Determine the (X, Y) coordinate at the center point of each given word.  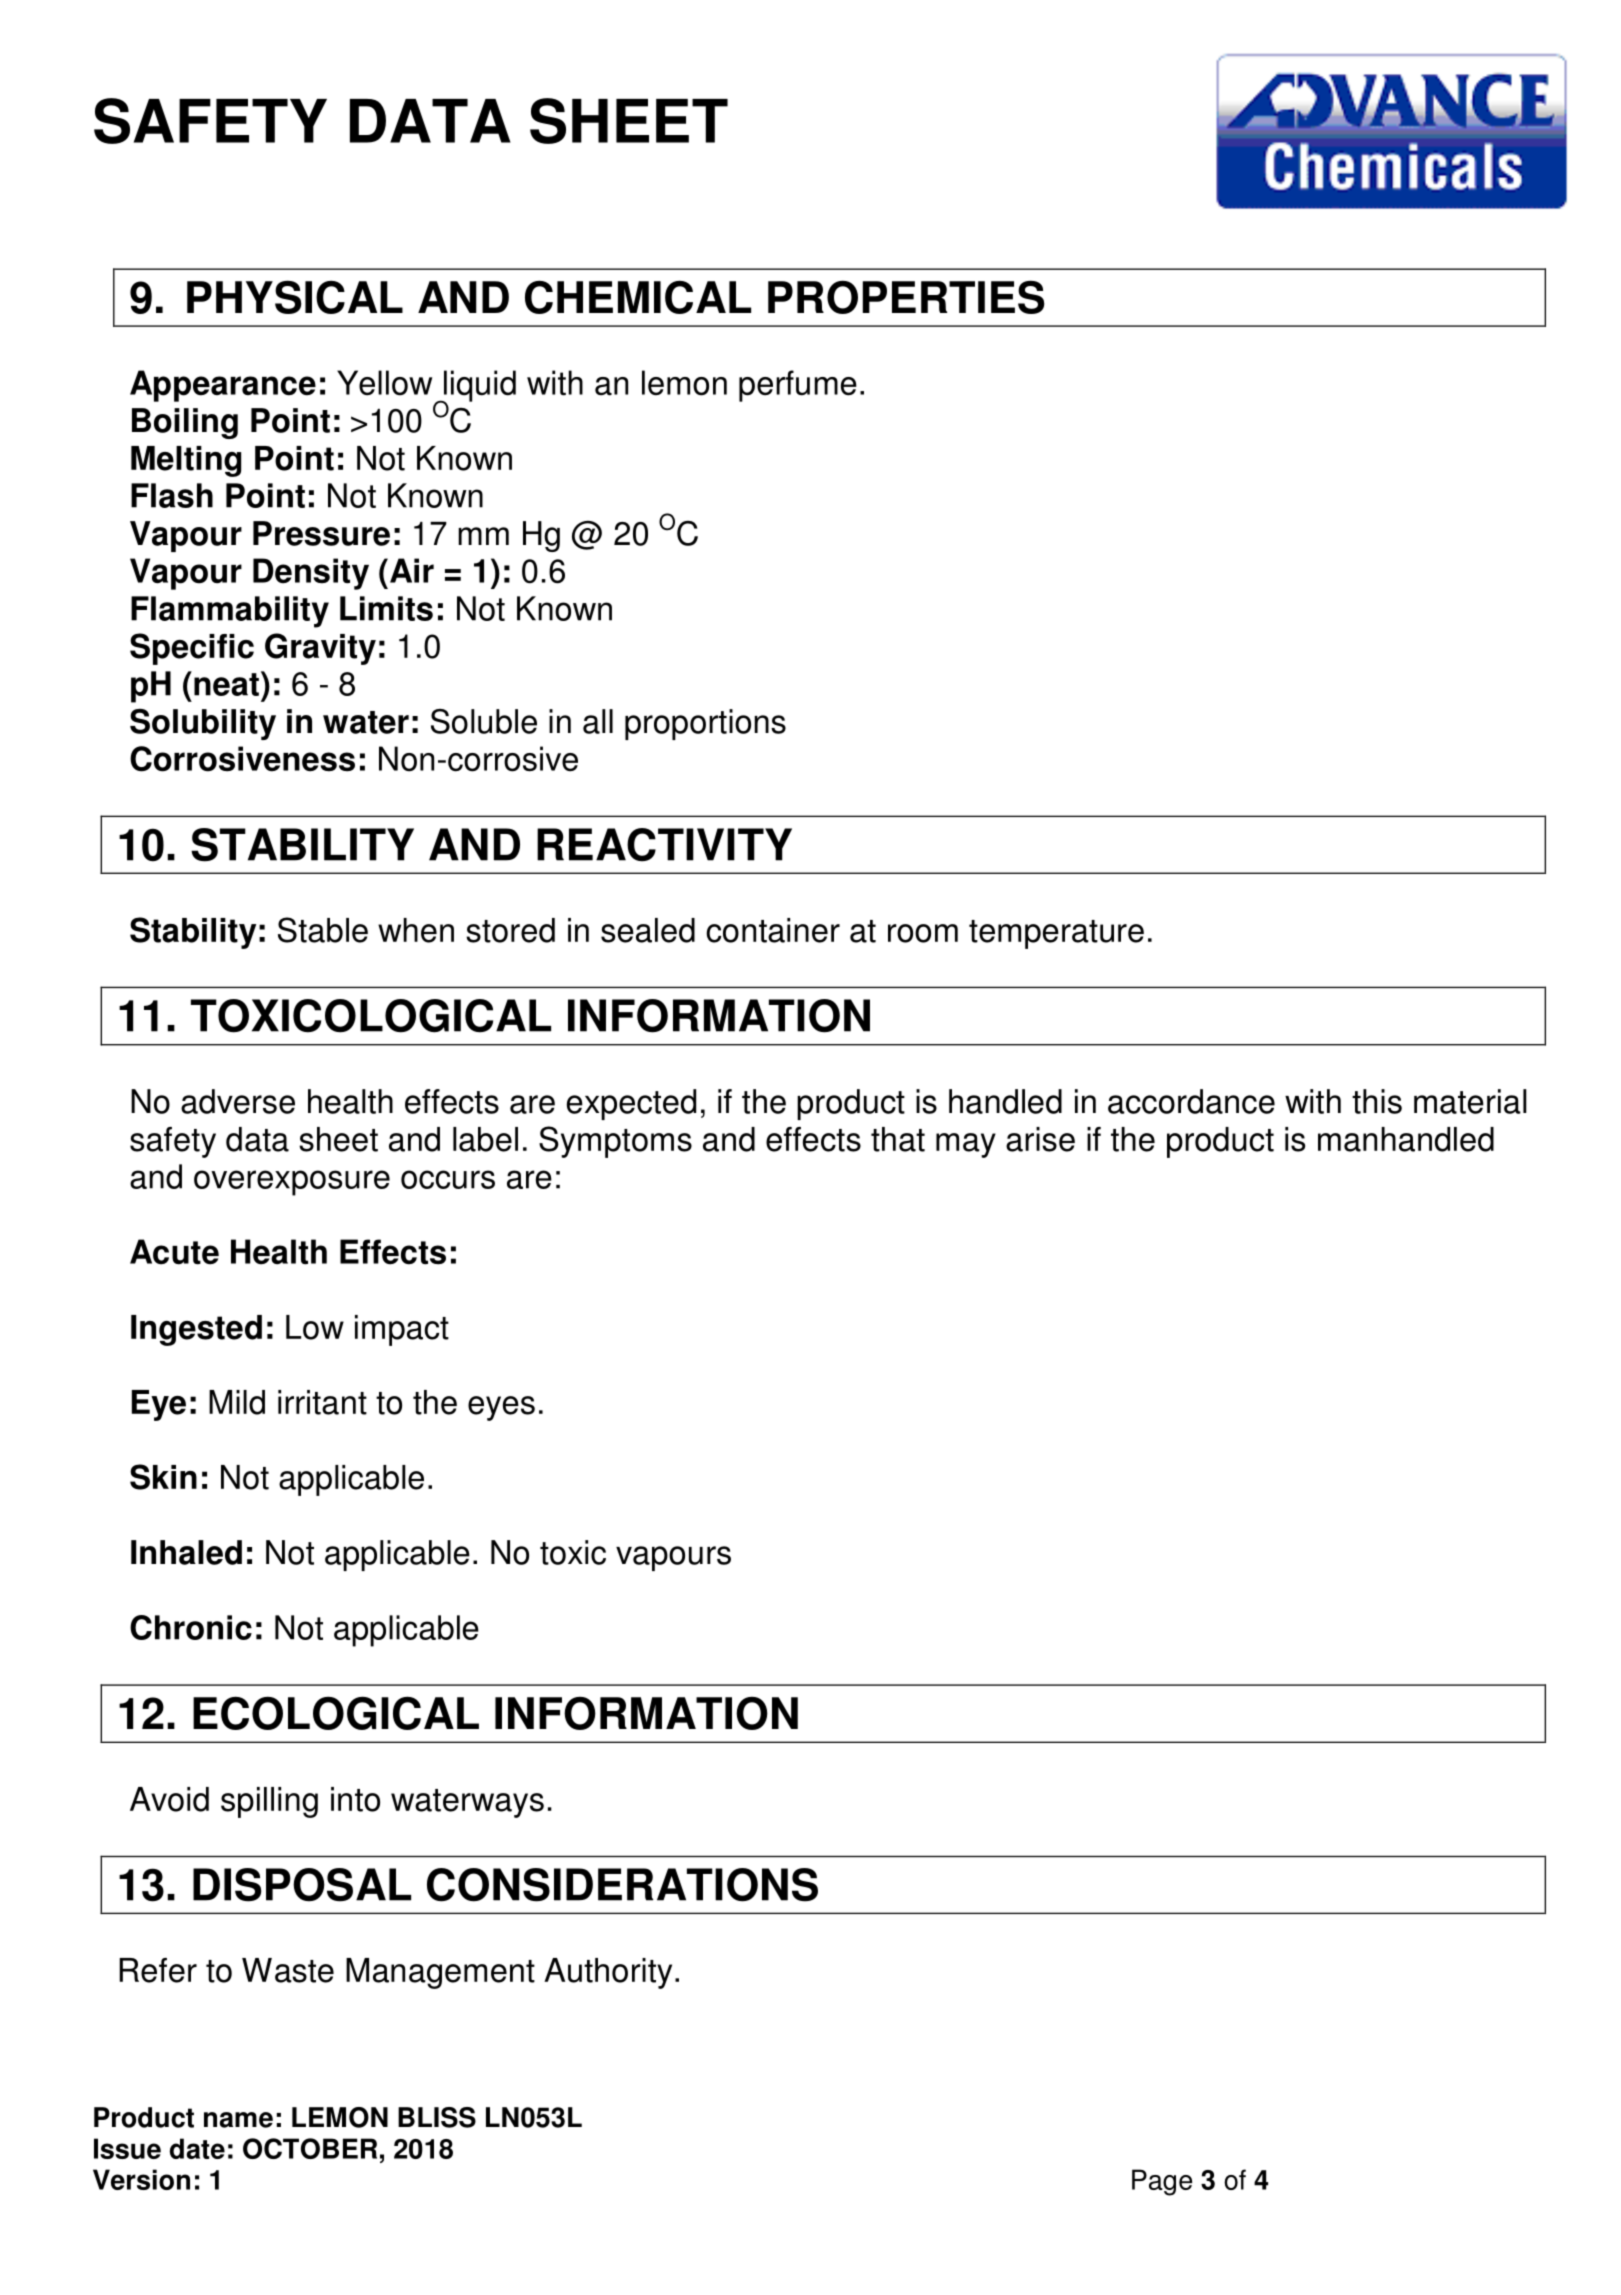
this (1377, 1101)
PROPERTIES (906, 297)
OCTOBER (310, 2148)
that (898, 1139)
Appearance (223, 386)
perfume (798, 386)
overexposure (292, 1183)
